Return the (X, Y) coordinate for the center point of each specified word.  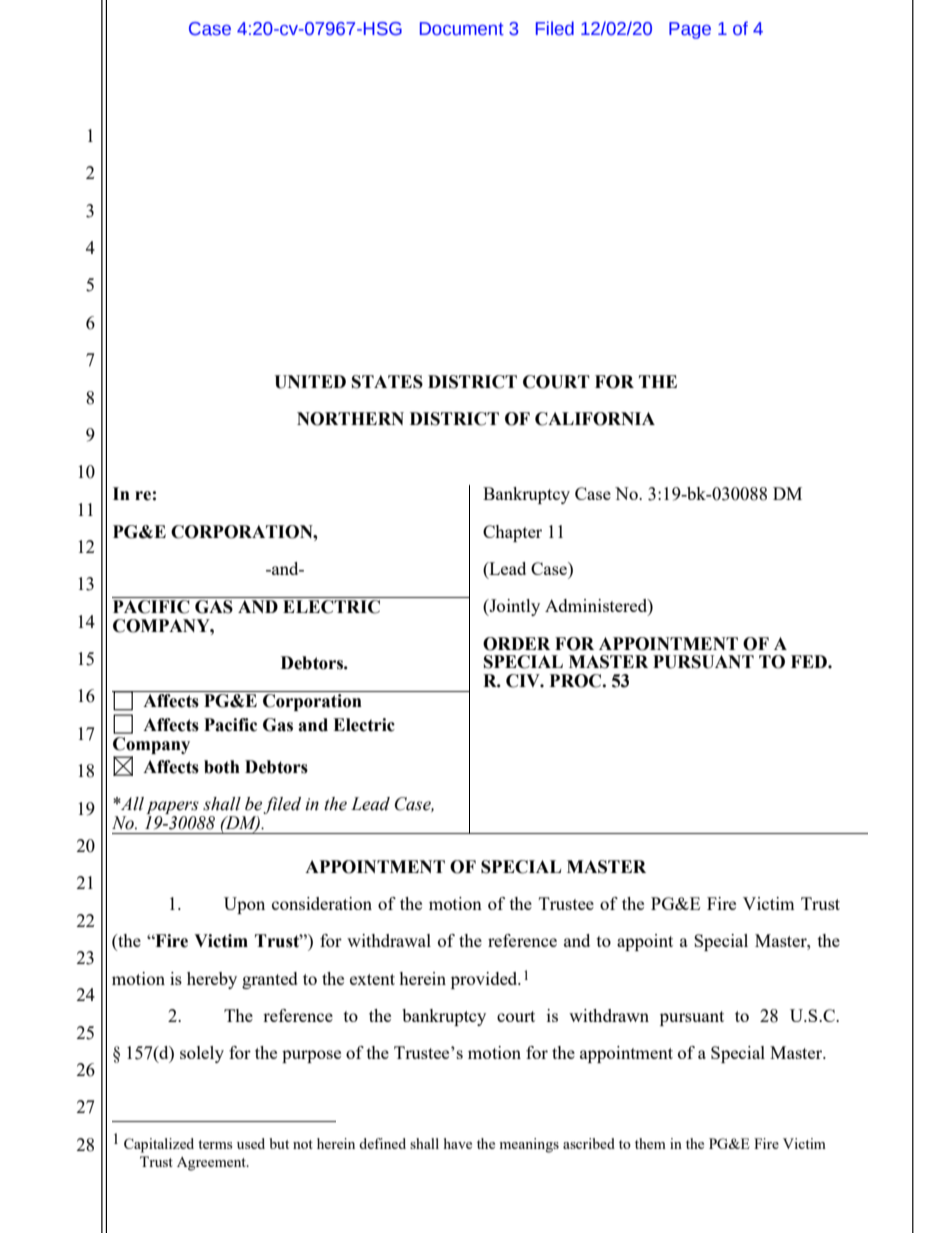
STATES (387, 382)
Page (690, 30)
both (222, 767)
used (251, 1143)
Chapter (512, 533)
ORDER (516, 644)
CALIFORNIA (595, 419)
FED (810, 661)
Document (462, 29)
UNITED (310, 382)
